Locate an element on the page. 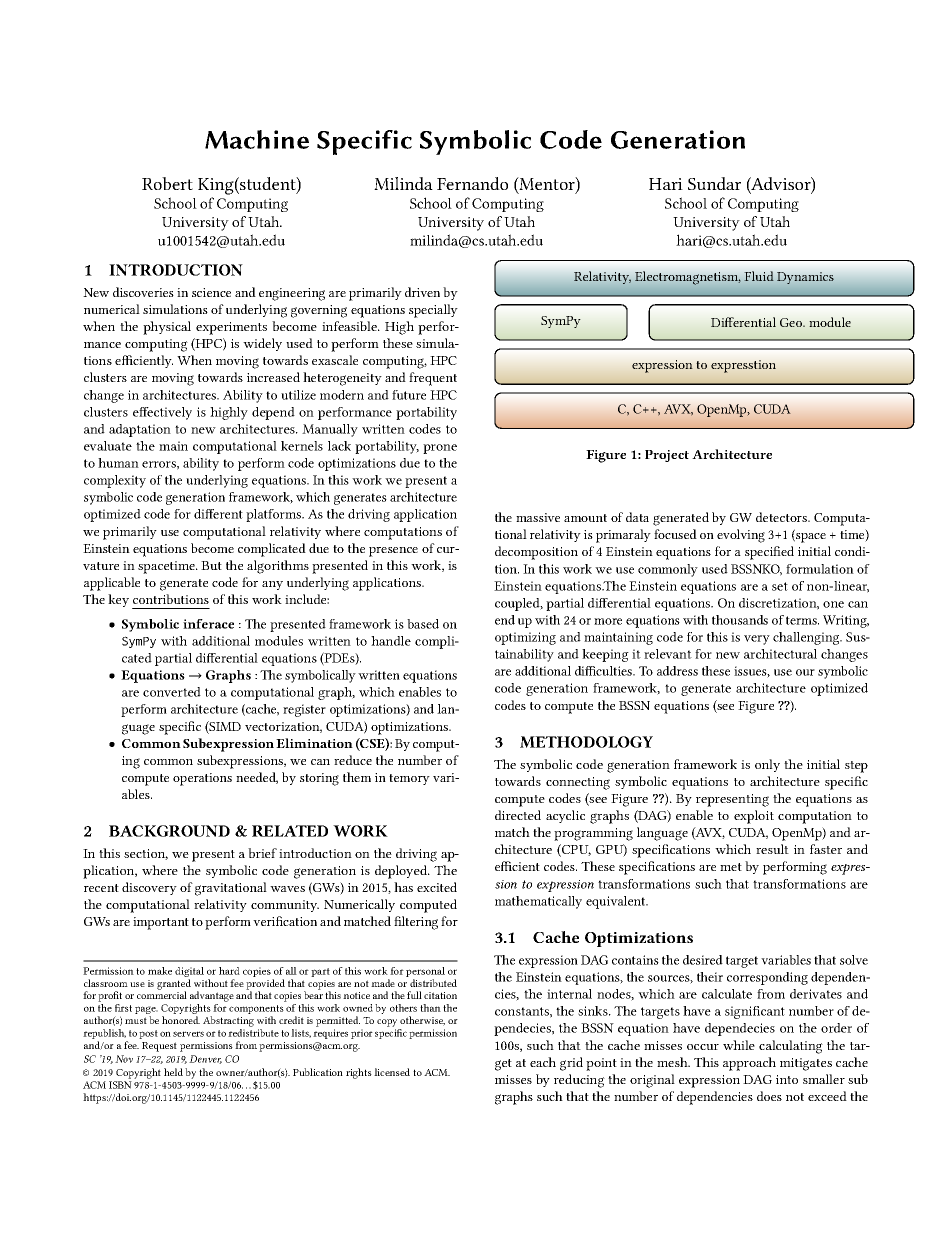 The height and width of the image is (1233, 952). Robert is located at coordinates (167, 183).
